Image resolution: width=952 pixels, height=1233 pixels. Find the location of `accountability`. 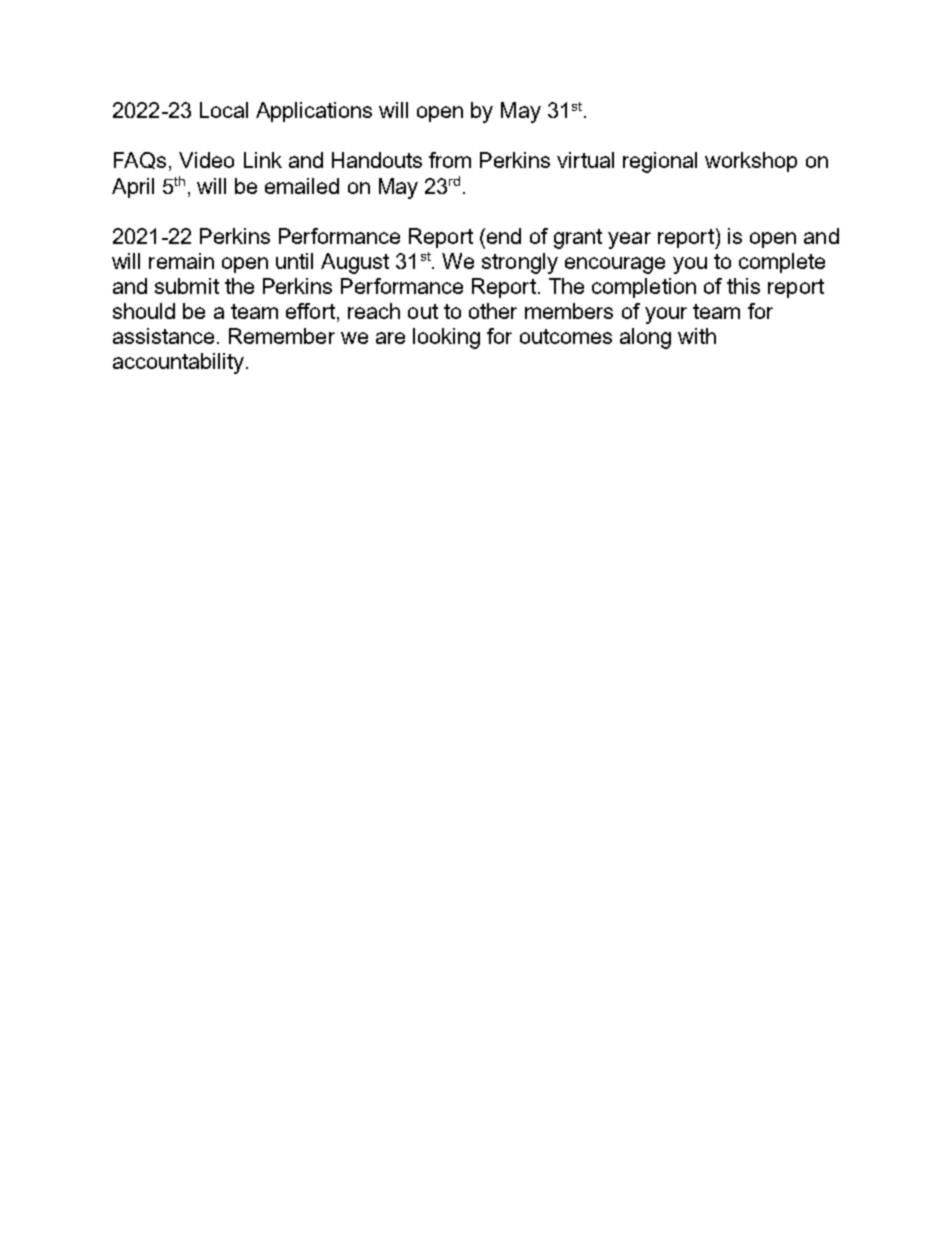

accountability is located at coordinates (178, 363).
